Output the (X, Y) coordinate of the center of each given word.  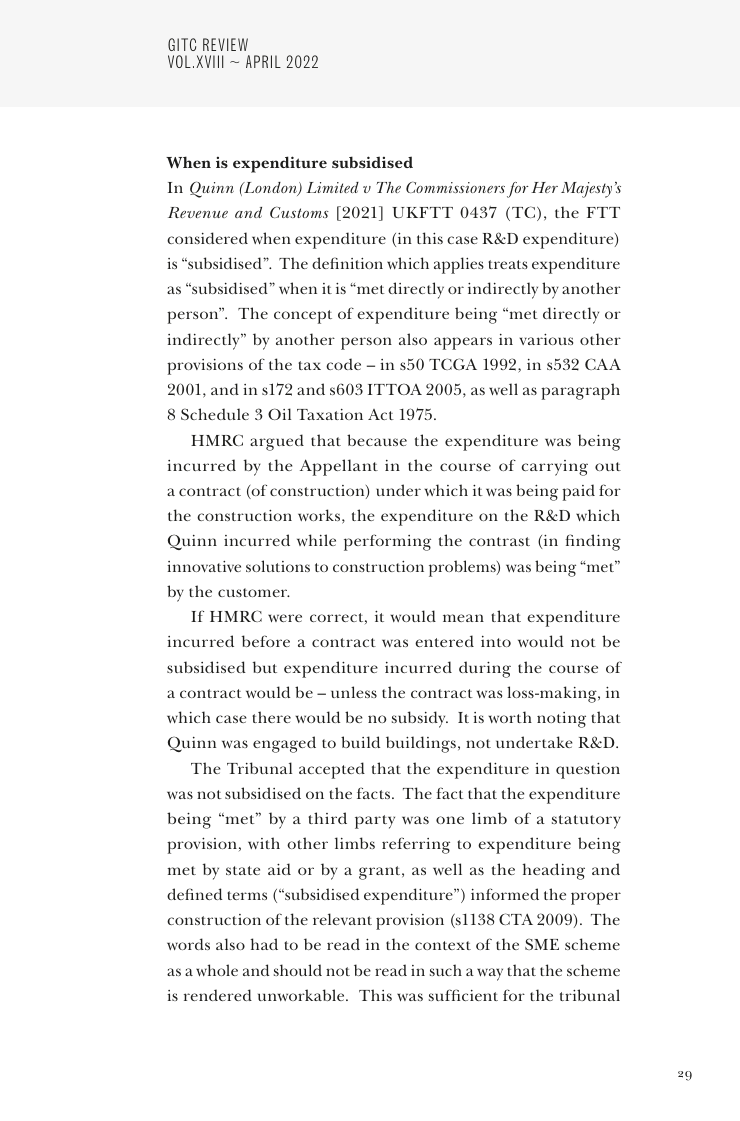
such (446, 970)
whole (217, 970)
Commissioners (455, 187)
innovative (204, 566)
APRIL (263, 61)
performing (387, 542)
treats (508, 264)
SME (542, 944)
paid (578, 492)
